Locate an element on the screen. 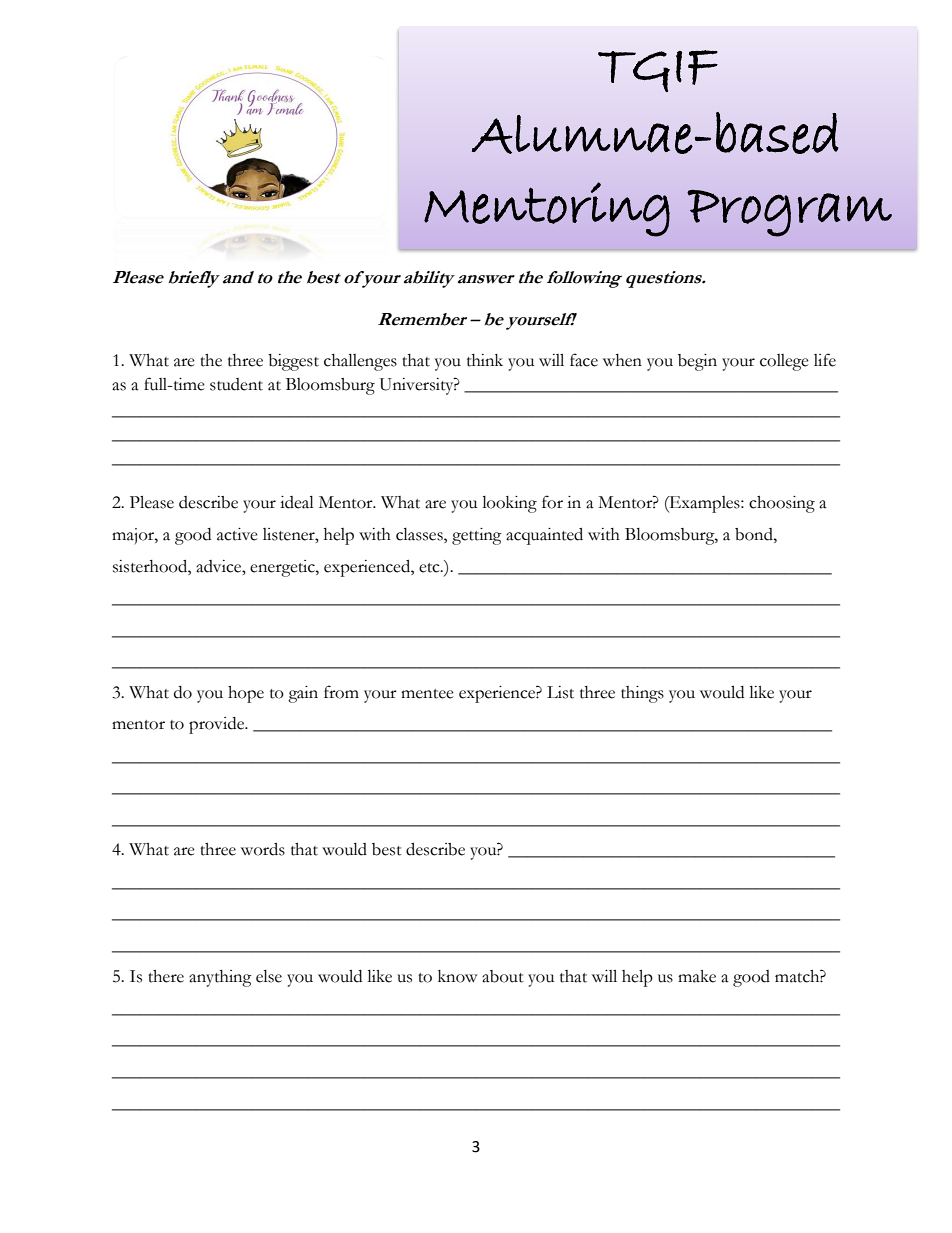  make is located at coordinates (697, 976).
